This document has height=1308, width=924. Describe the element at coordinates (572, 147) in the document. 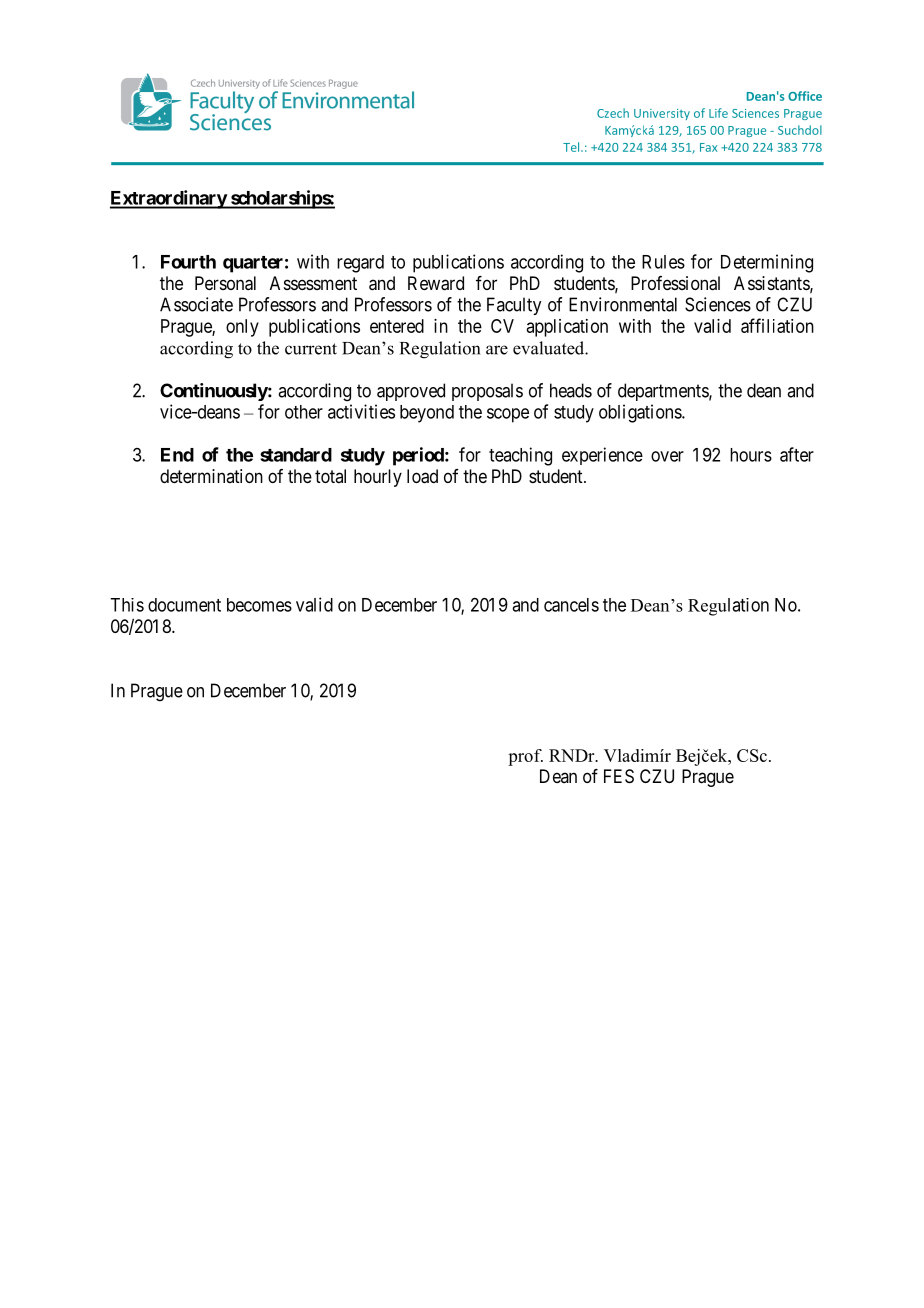

I see `Tel` at that location.
